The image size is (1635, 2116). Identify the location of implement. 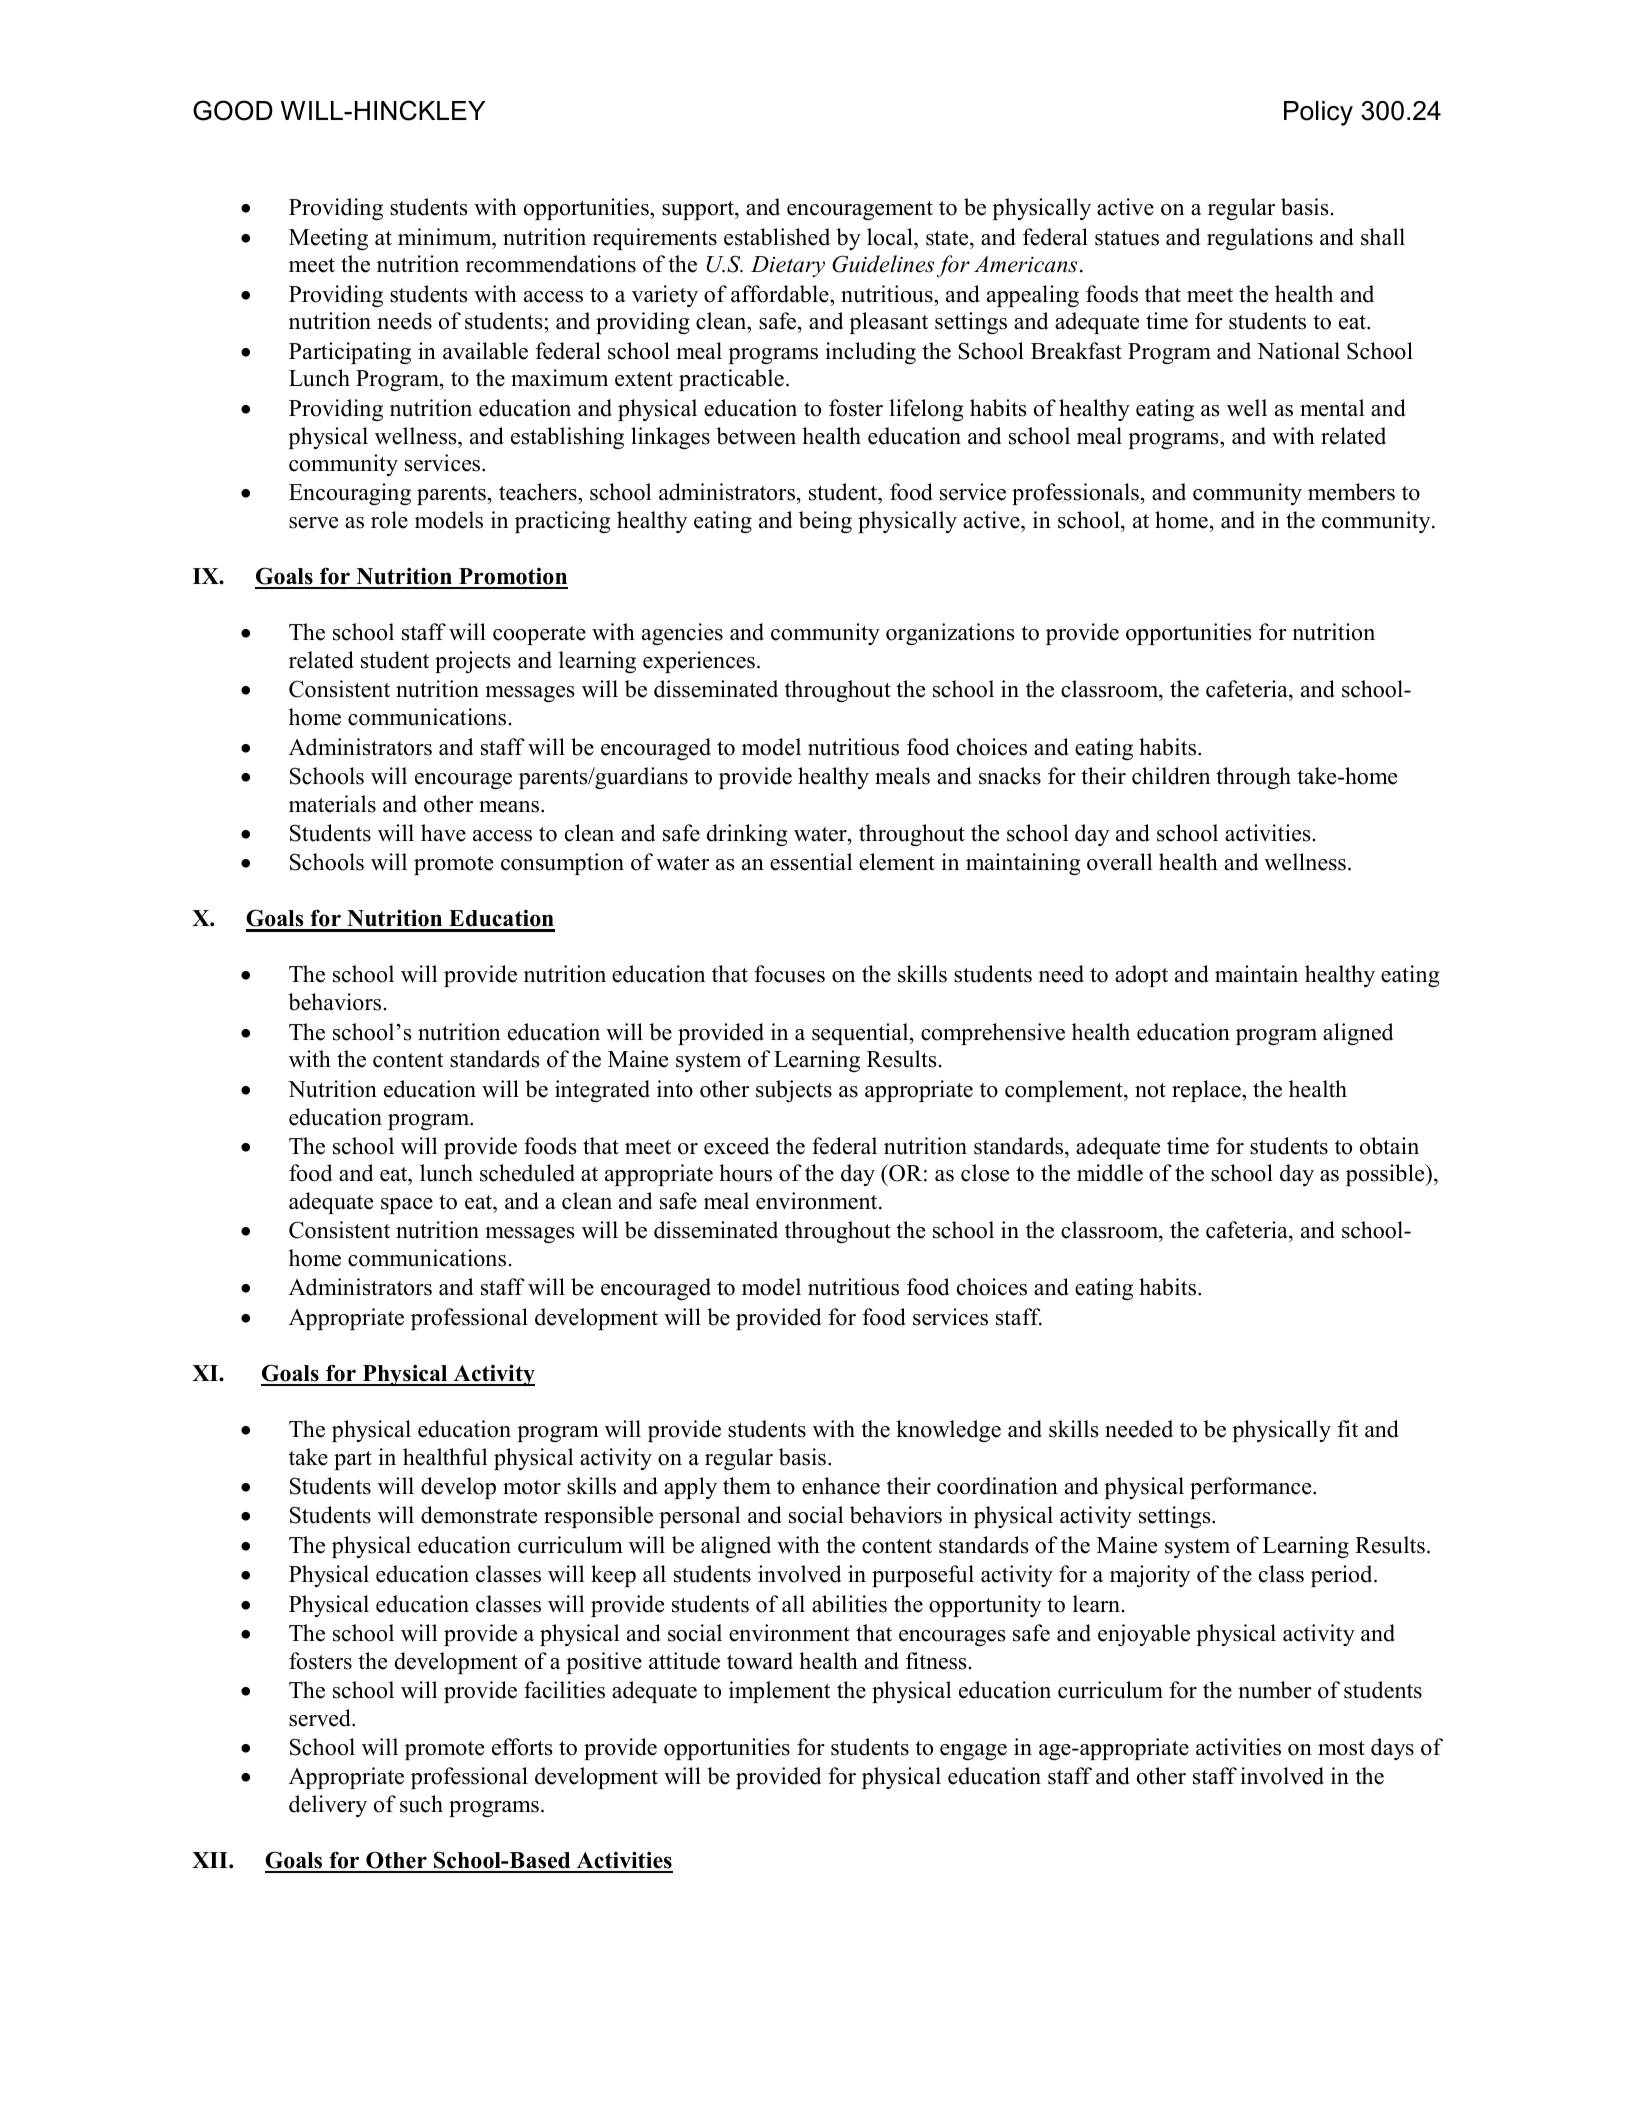
(779, 1692).
